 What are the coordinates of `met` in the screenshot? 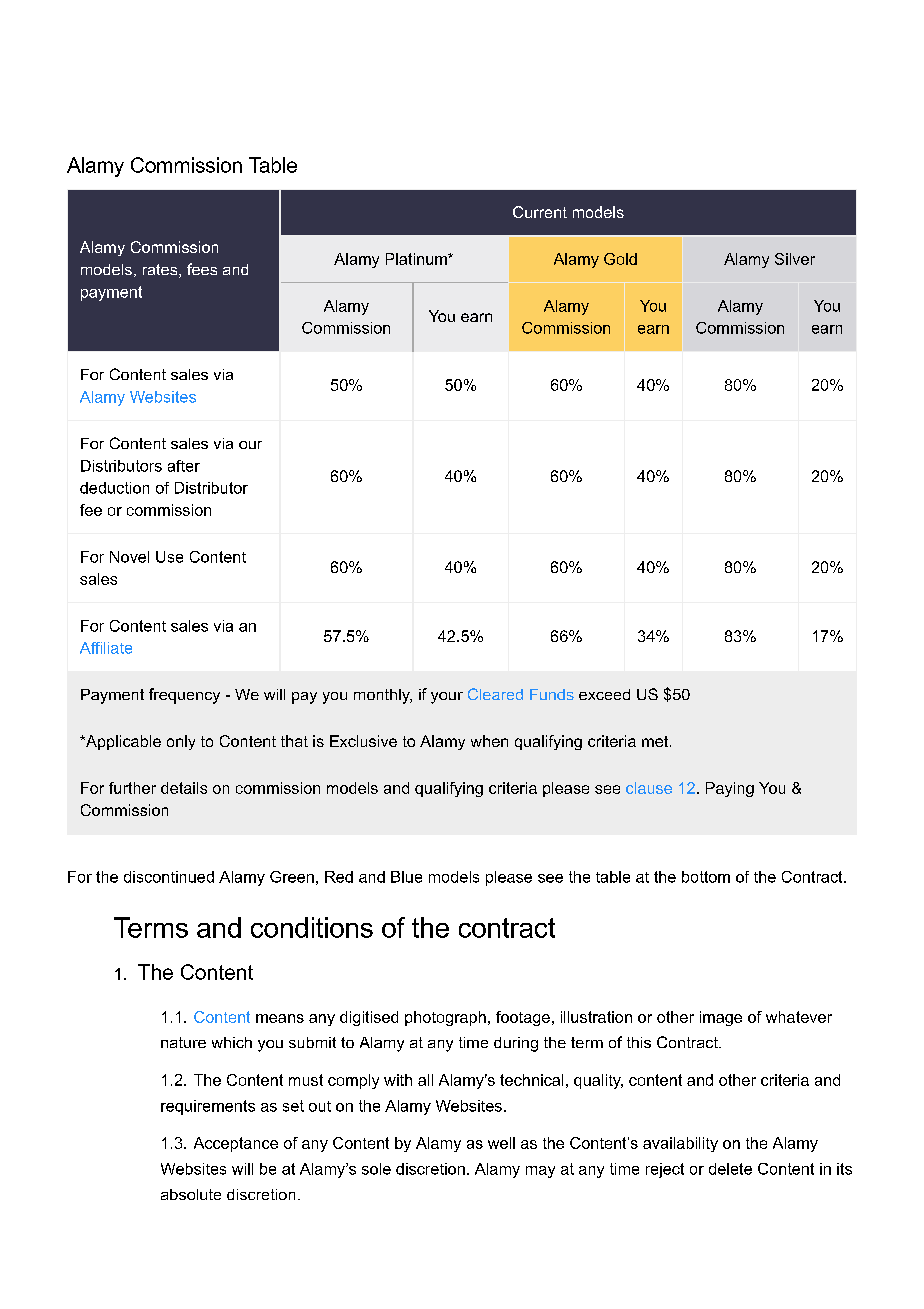 It's located at (655, 741).
